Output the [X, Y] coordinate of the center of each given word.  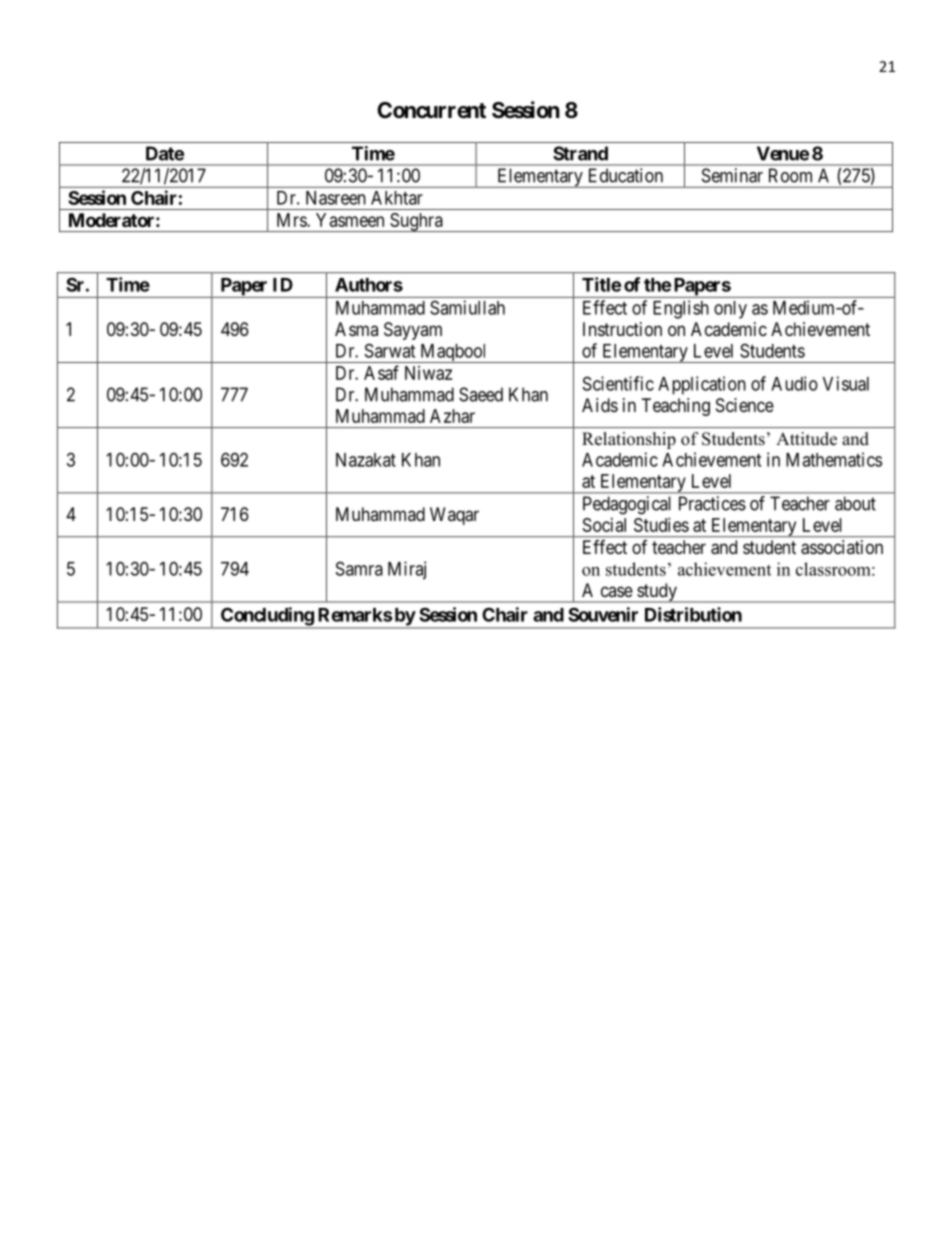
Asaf [381, 372]
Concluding [267, 617]
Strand [580, 153]
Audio [794, 383]
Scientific [618, 383]
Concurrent [431, 110]
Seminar [732, 175]
